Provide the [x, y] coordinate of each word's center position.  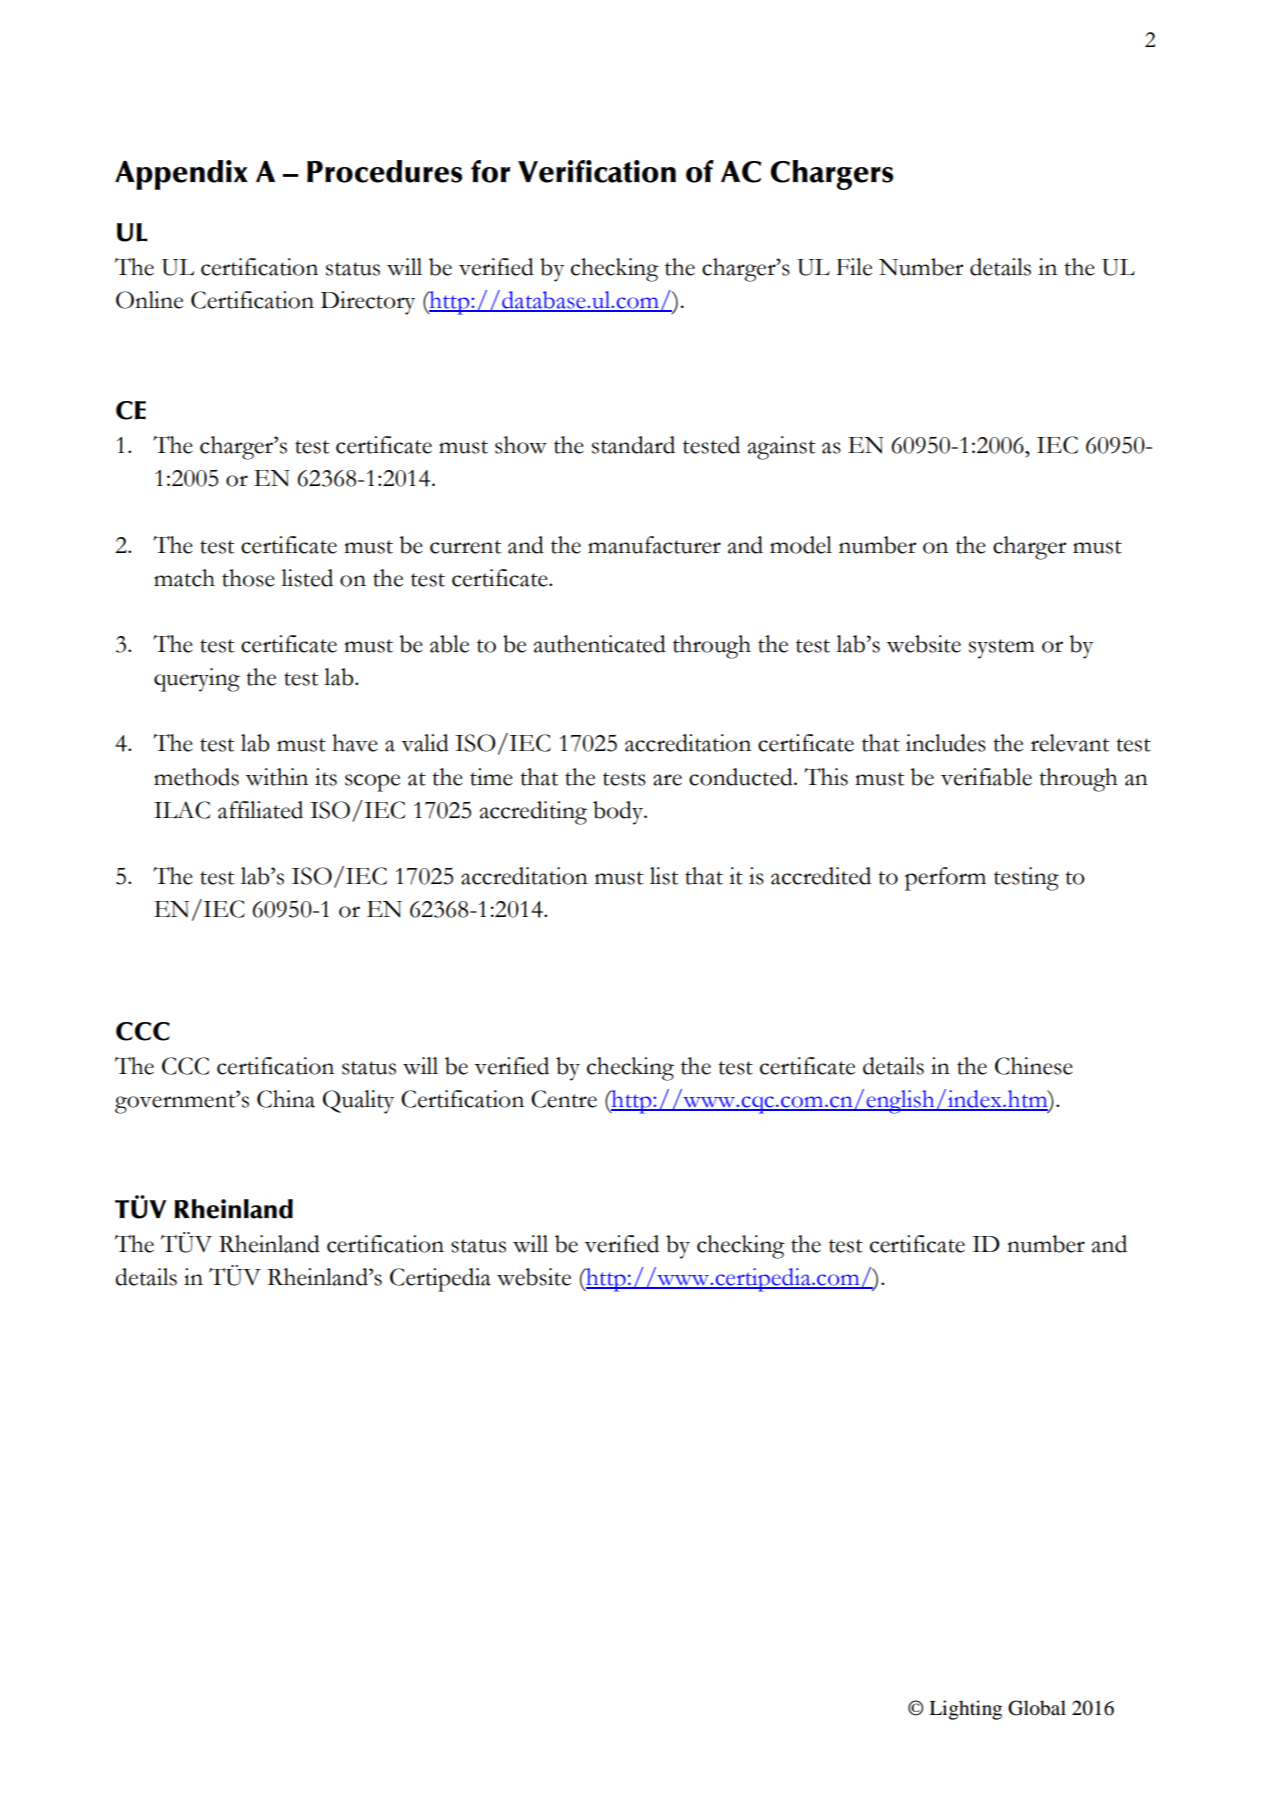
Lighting [965, 1710]
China [286, 1099]
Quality [358, 1102]
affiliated [260, 810]
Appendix [181, 175]
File [854, 267]
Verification [597, 171]
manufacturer [654, 545]
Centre [564, 1099]
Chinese [1034, 1066]
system [1002, 649]
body [619, 813]
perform [945, 879]
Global [1037, 1708]
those [248, 578]
